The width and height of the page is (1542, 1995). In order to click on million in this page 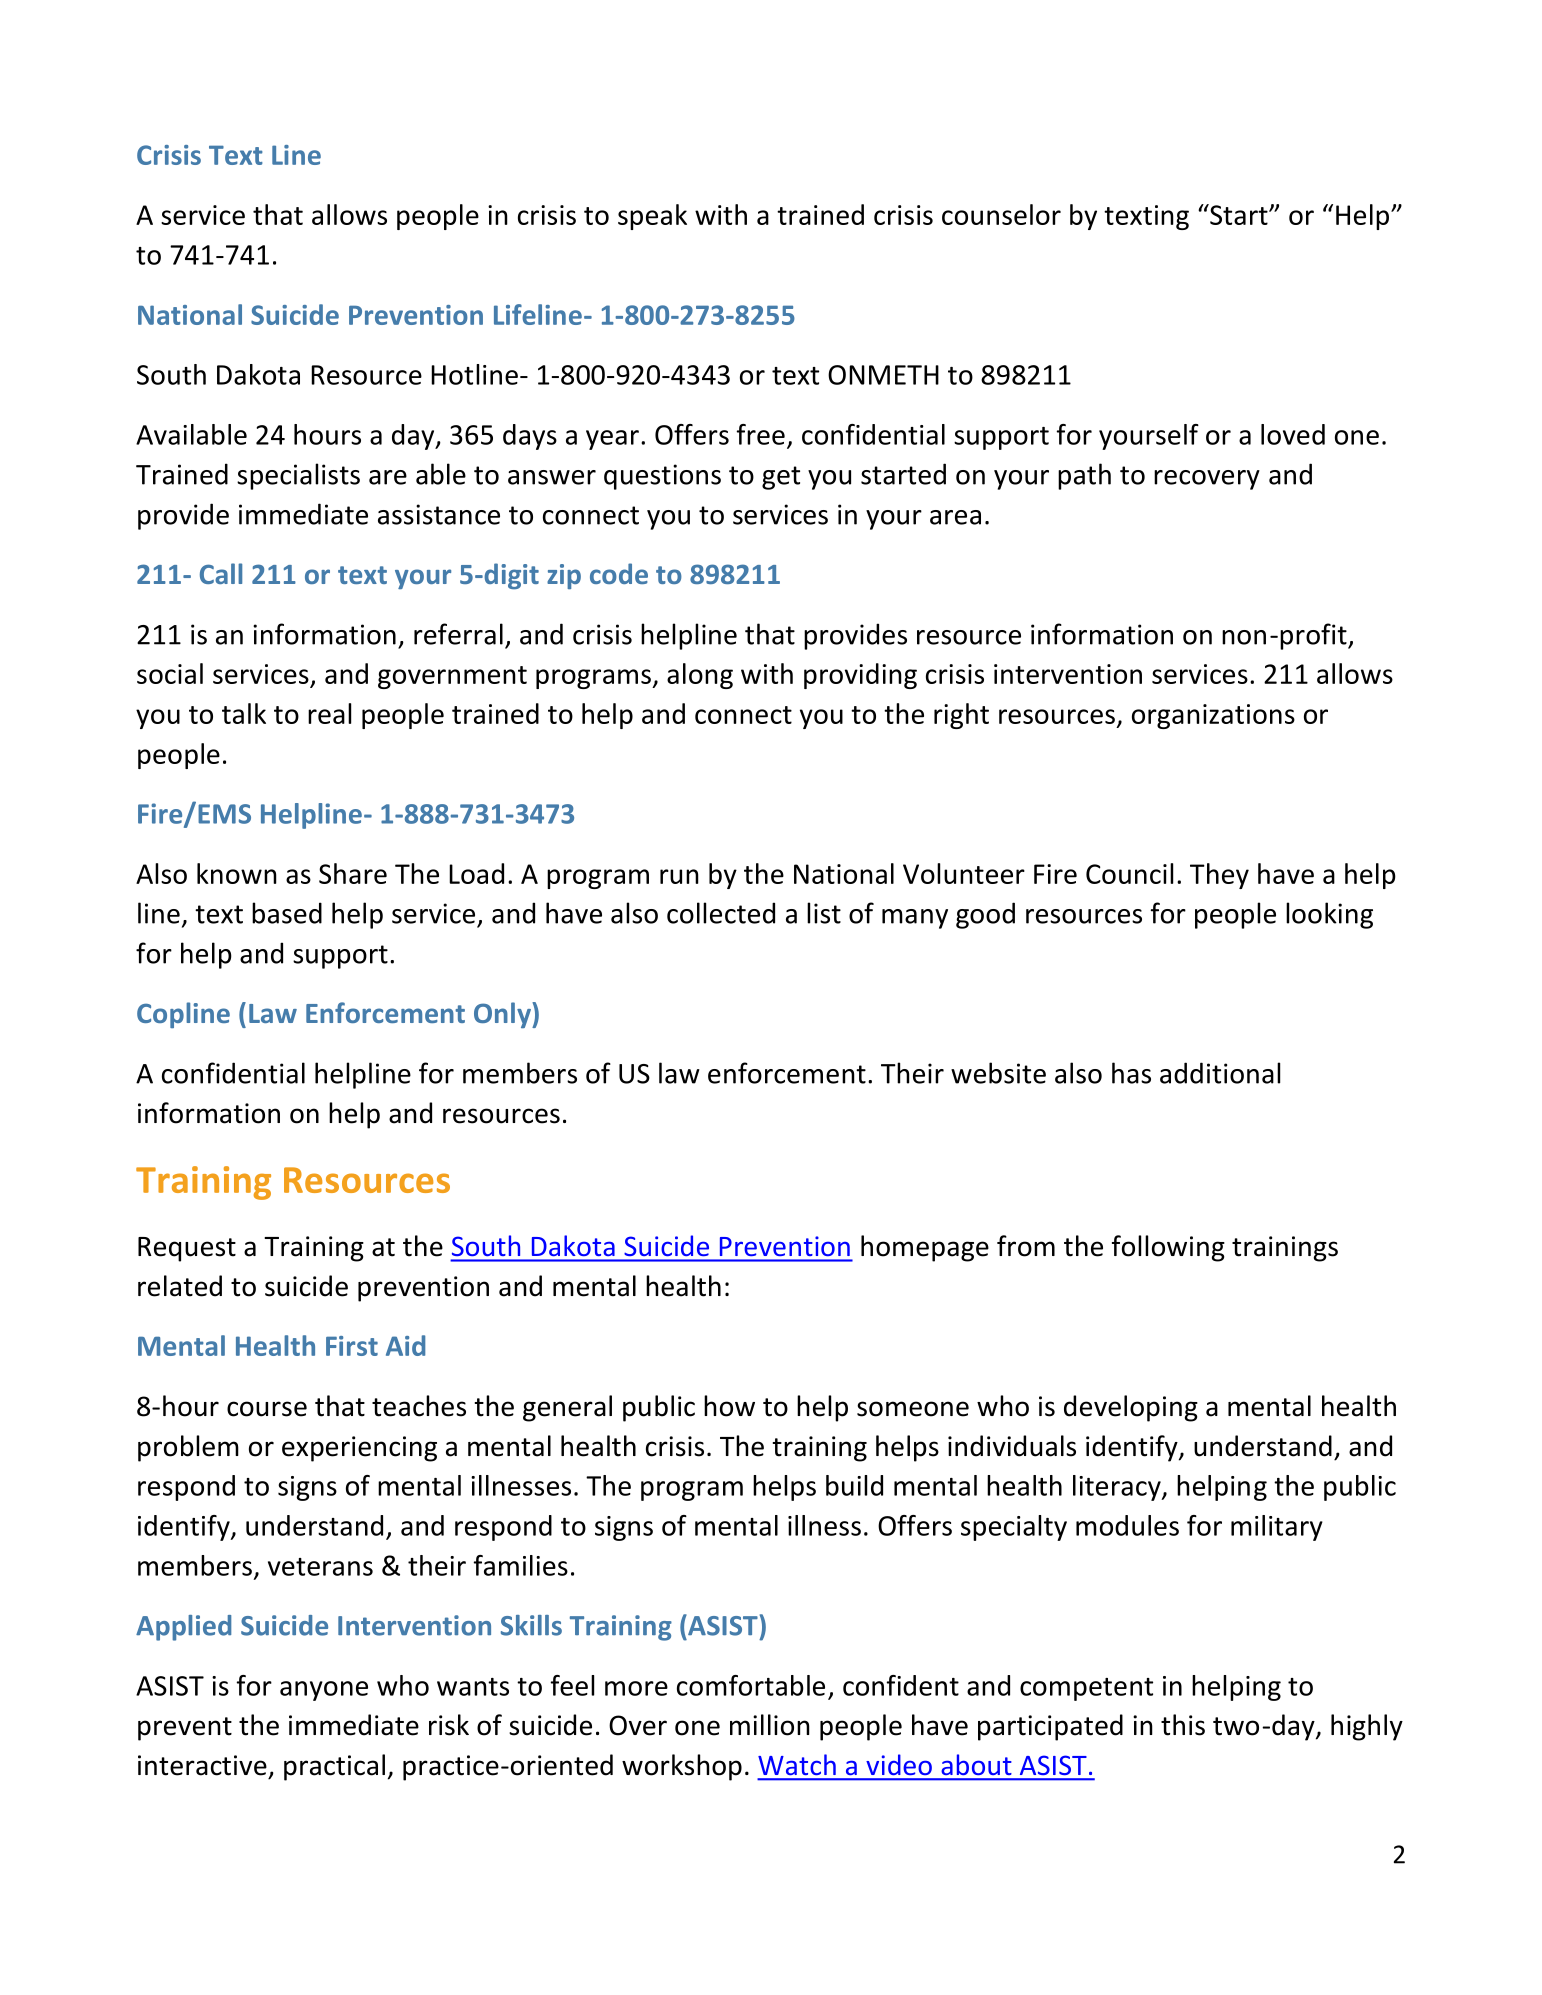, I will do `click(770, 1725)`.
